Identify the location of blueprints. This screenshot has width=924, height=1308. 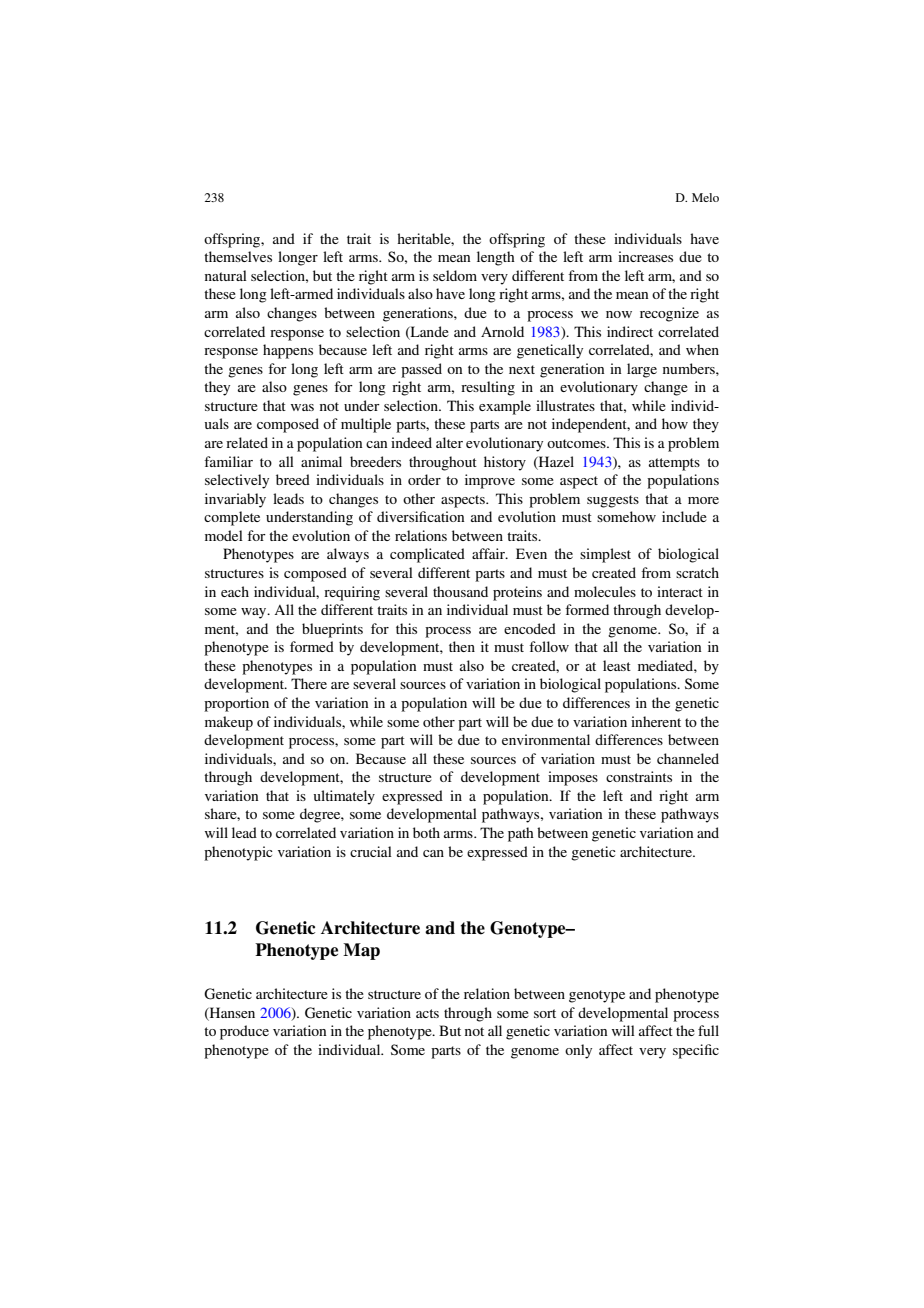
(332, 630).
